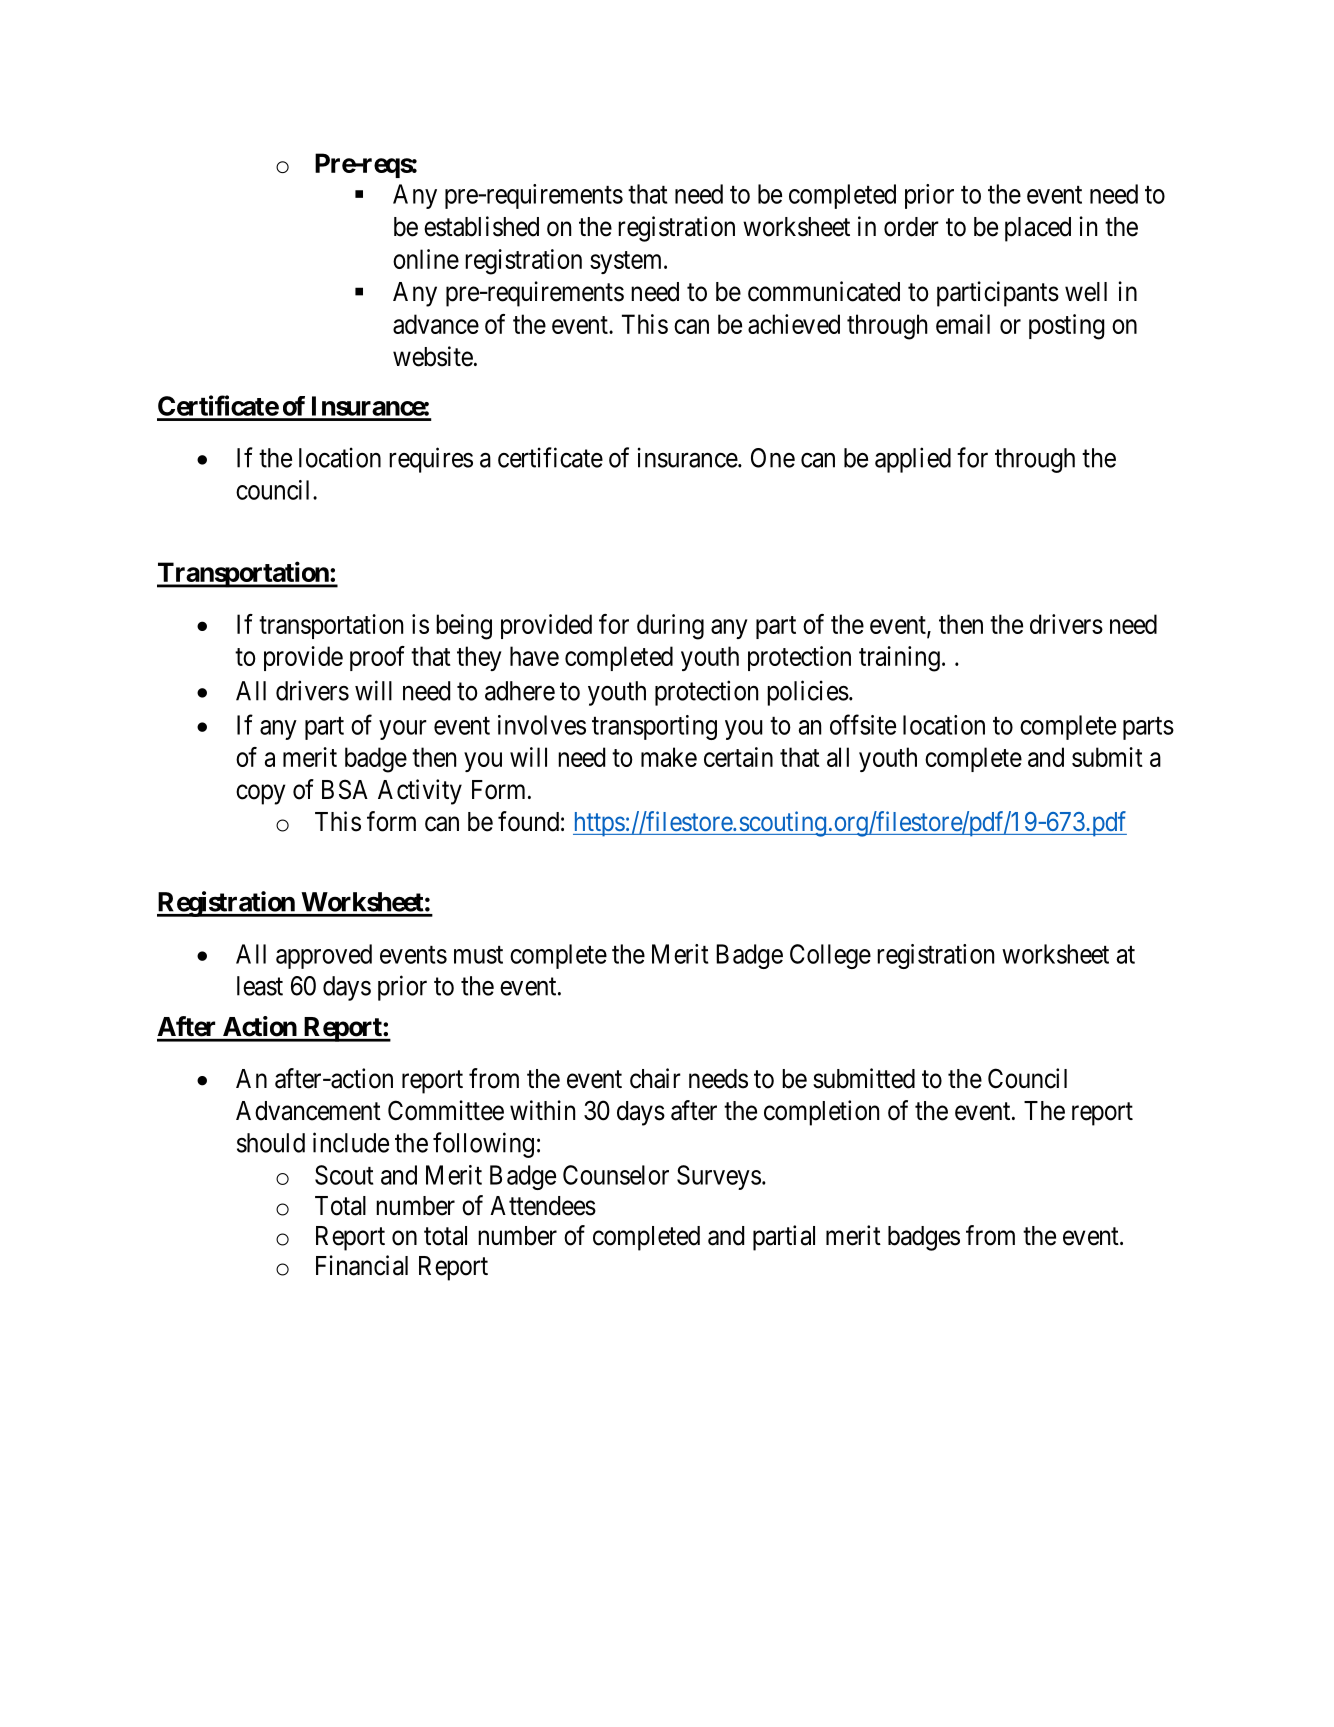 This screenshot has width=1334, height=1727. I want to click on applied, so click(913, 460).
